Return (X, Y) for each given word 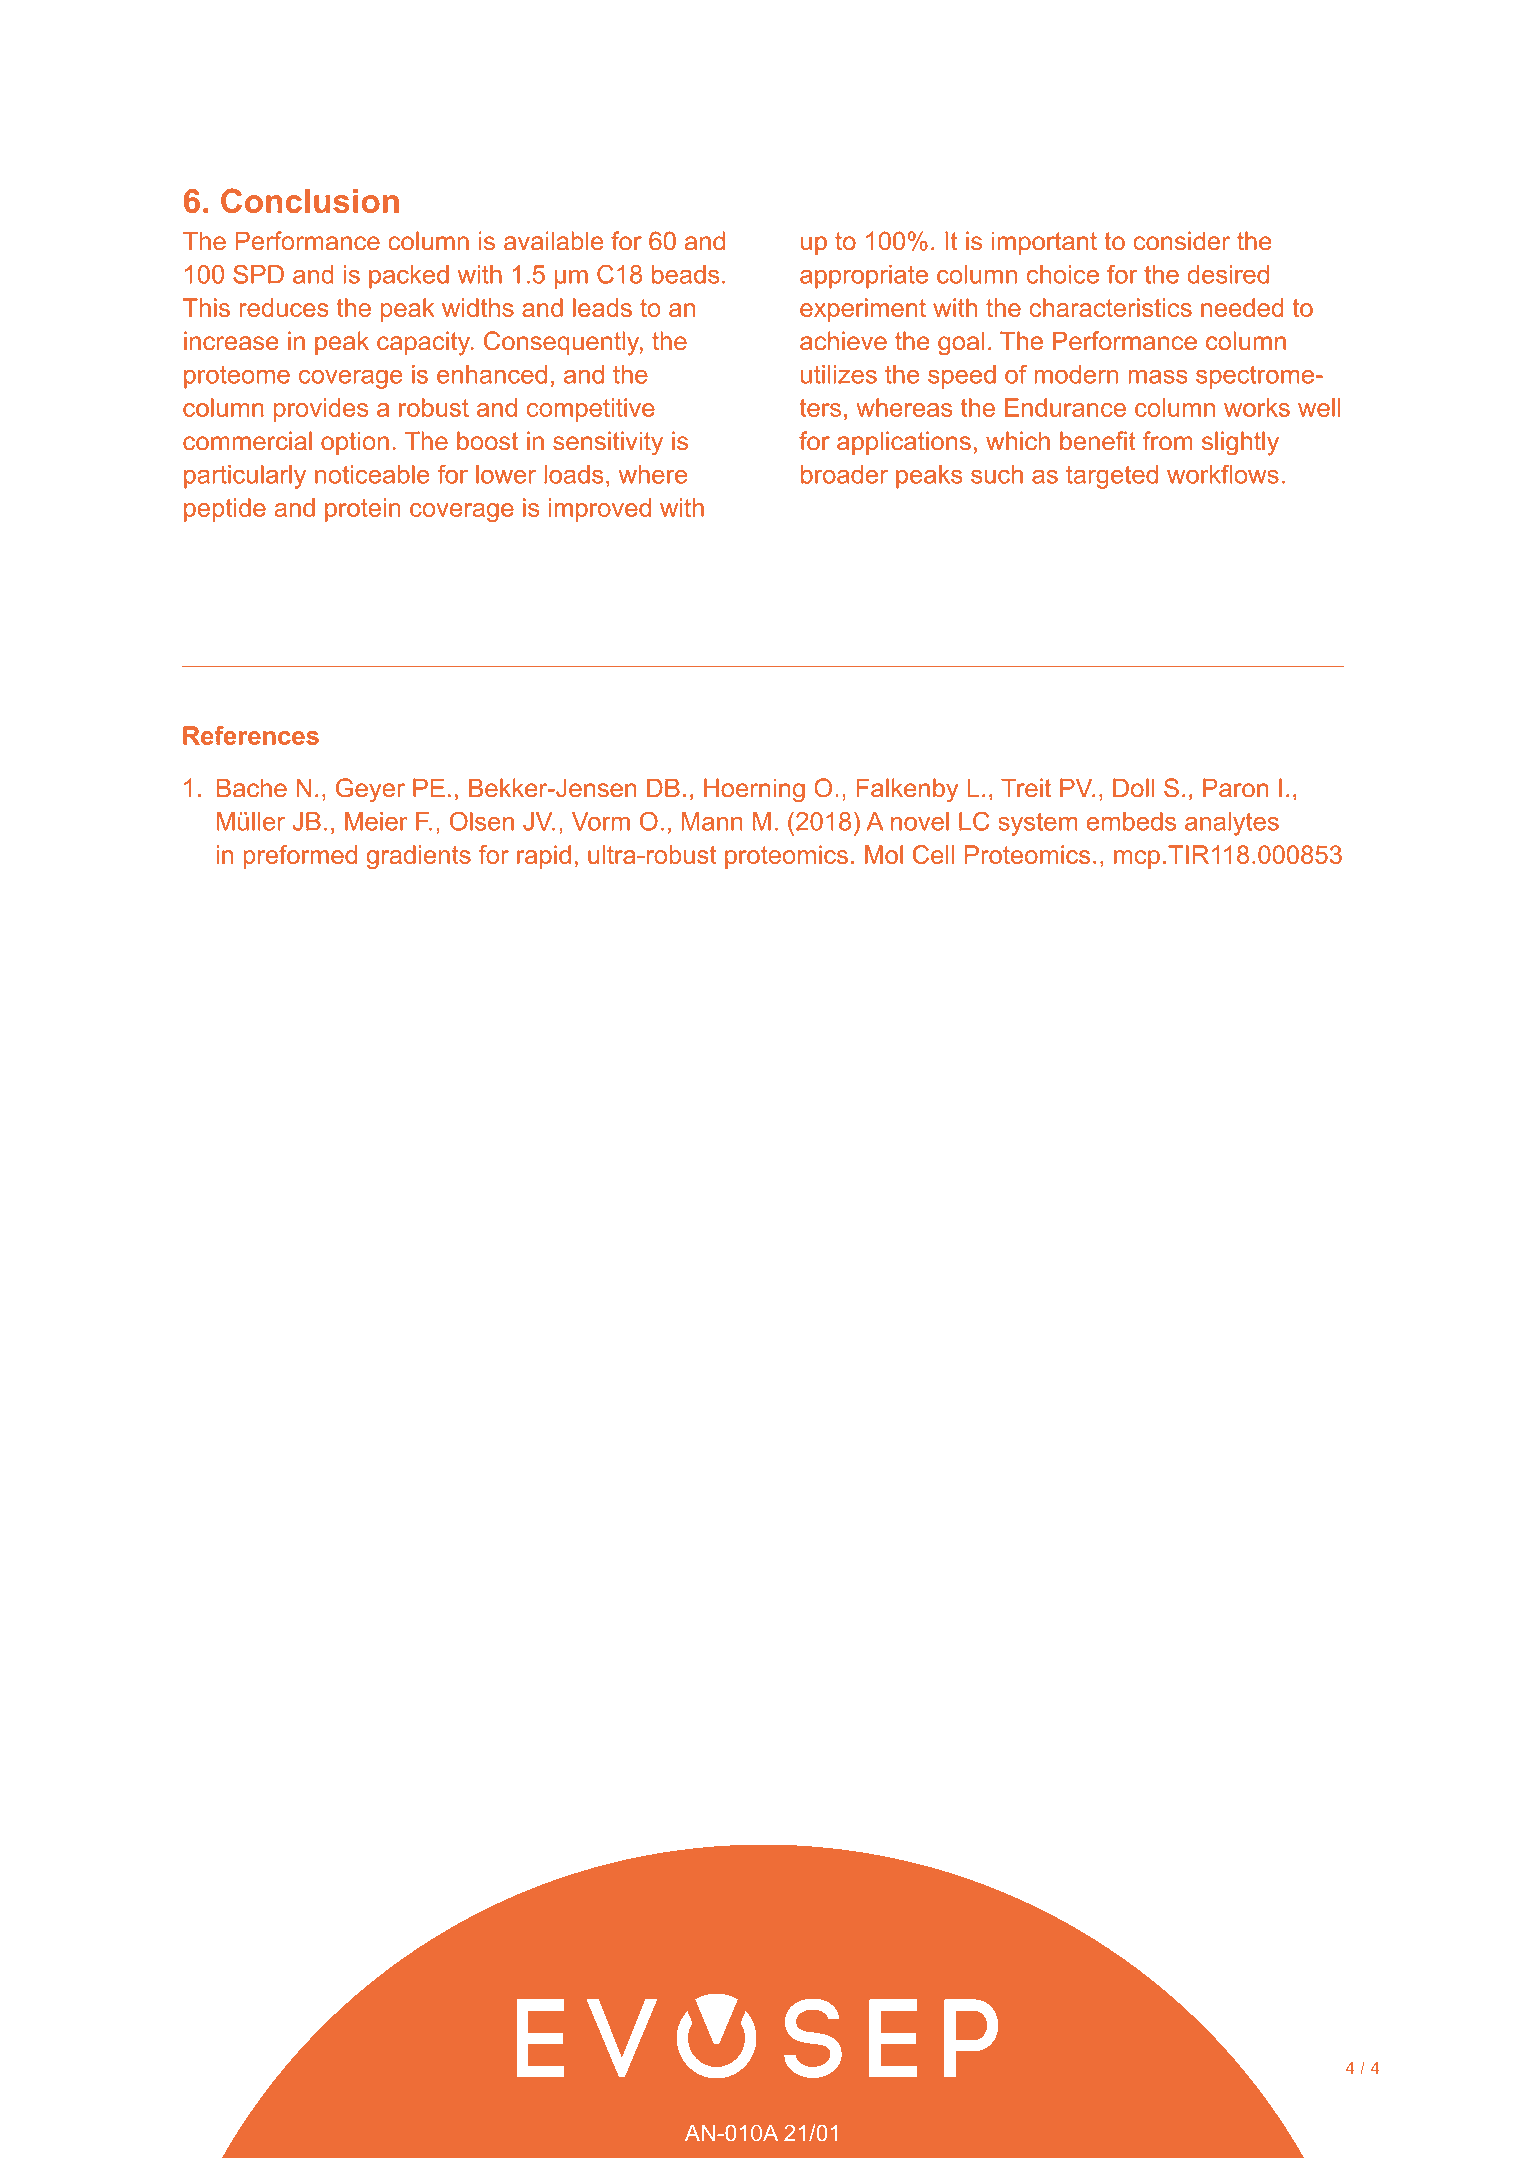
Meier (376, 821)
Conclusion (310, 200)
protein (363, 510)
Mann (712, 821)
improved (600, 510)
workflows (1223, 474)
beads (686, 274)
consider (1181, 241)
